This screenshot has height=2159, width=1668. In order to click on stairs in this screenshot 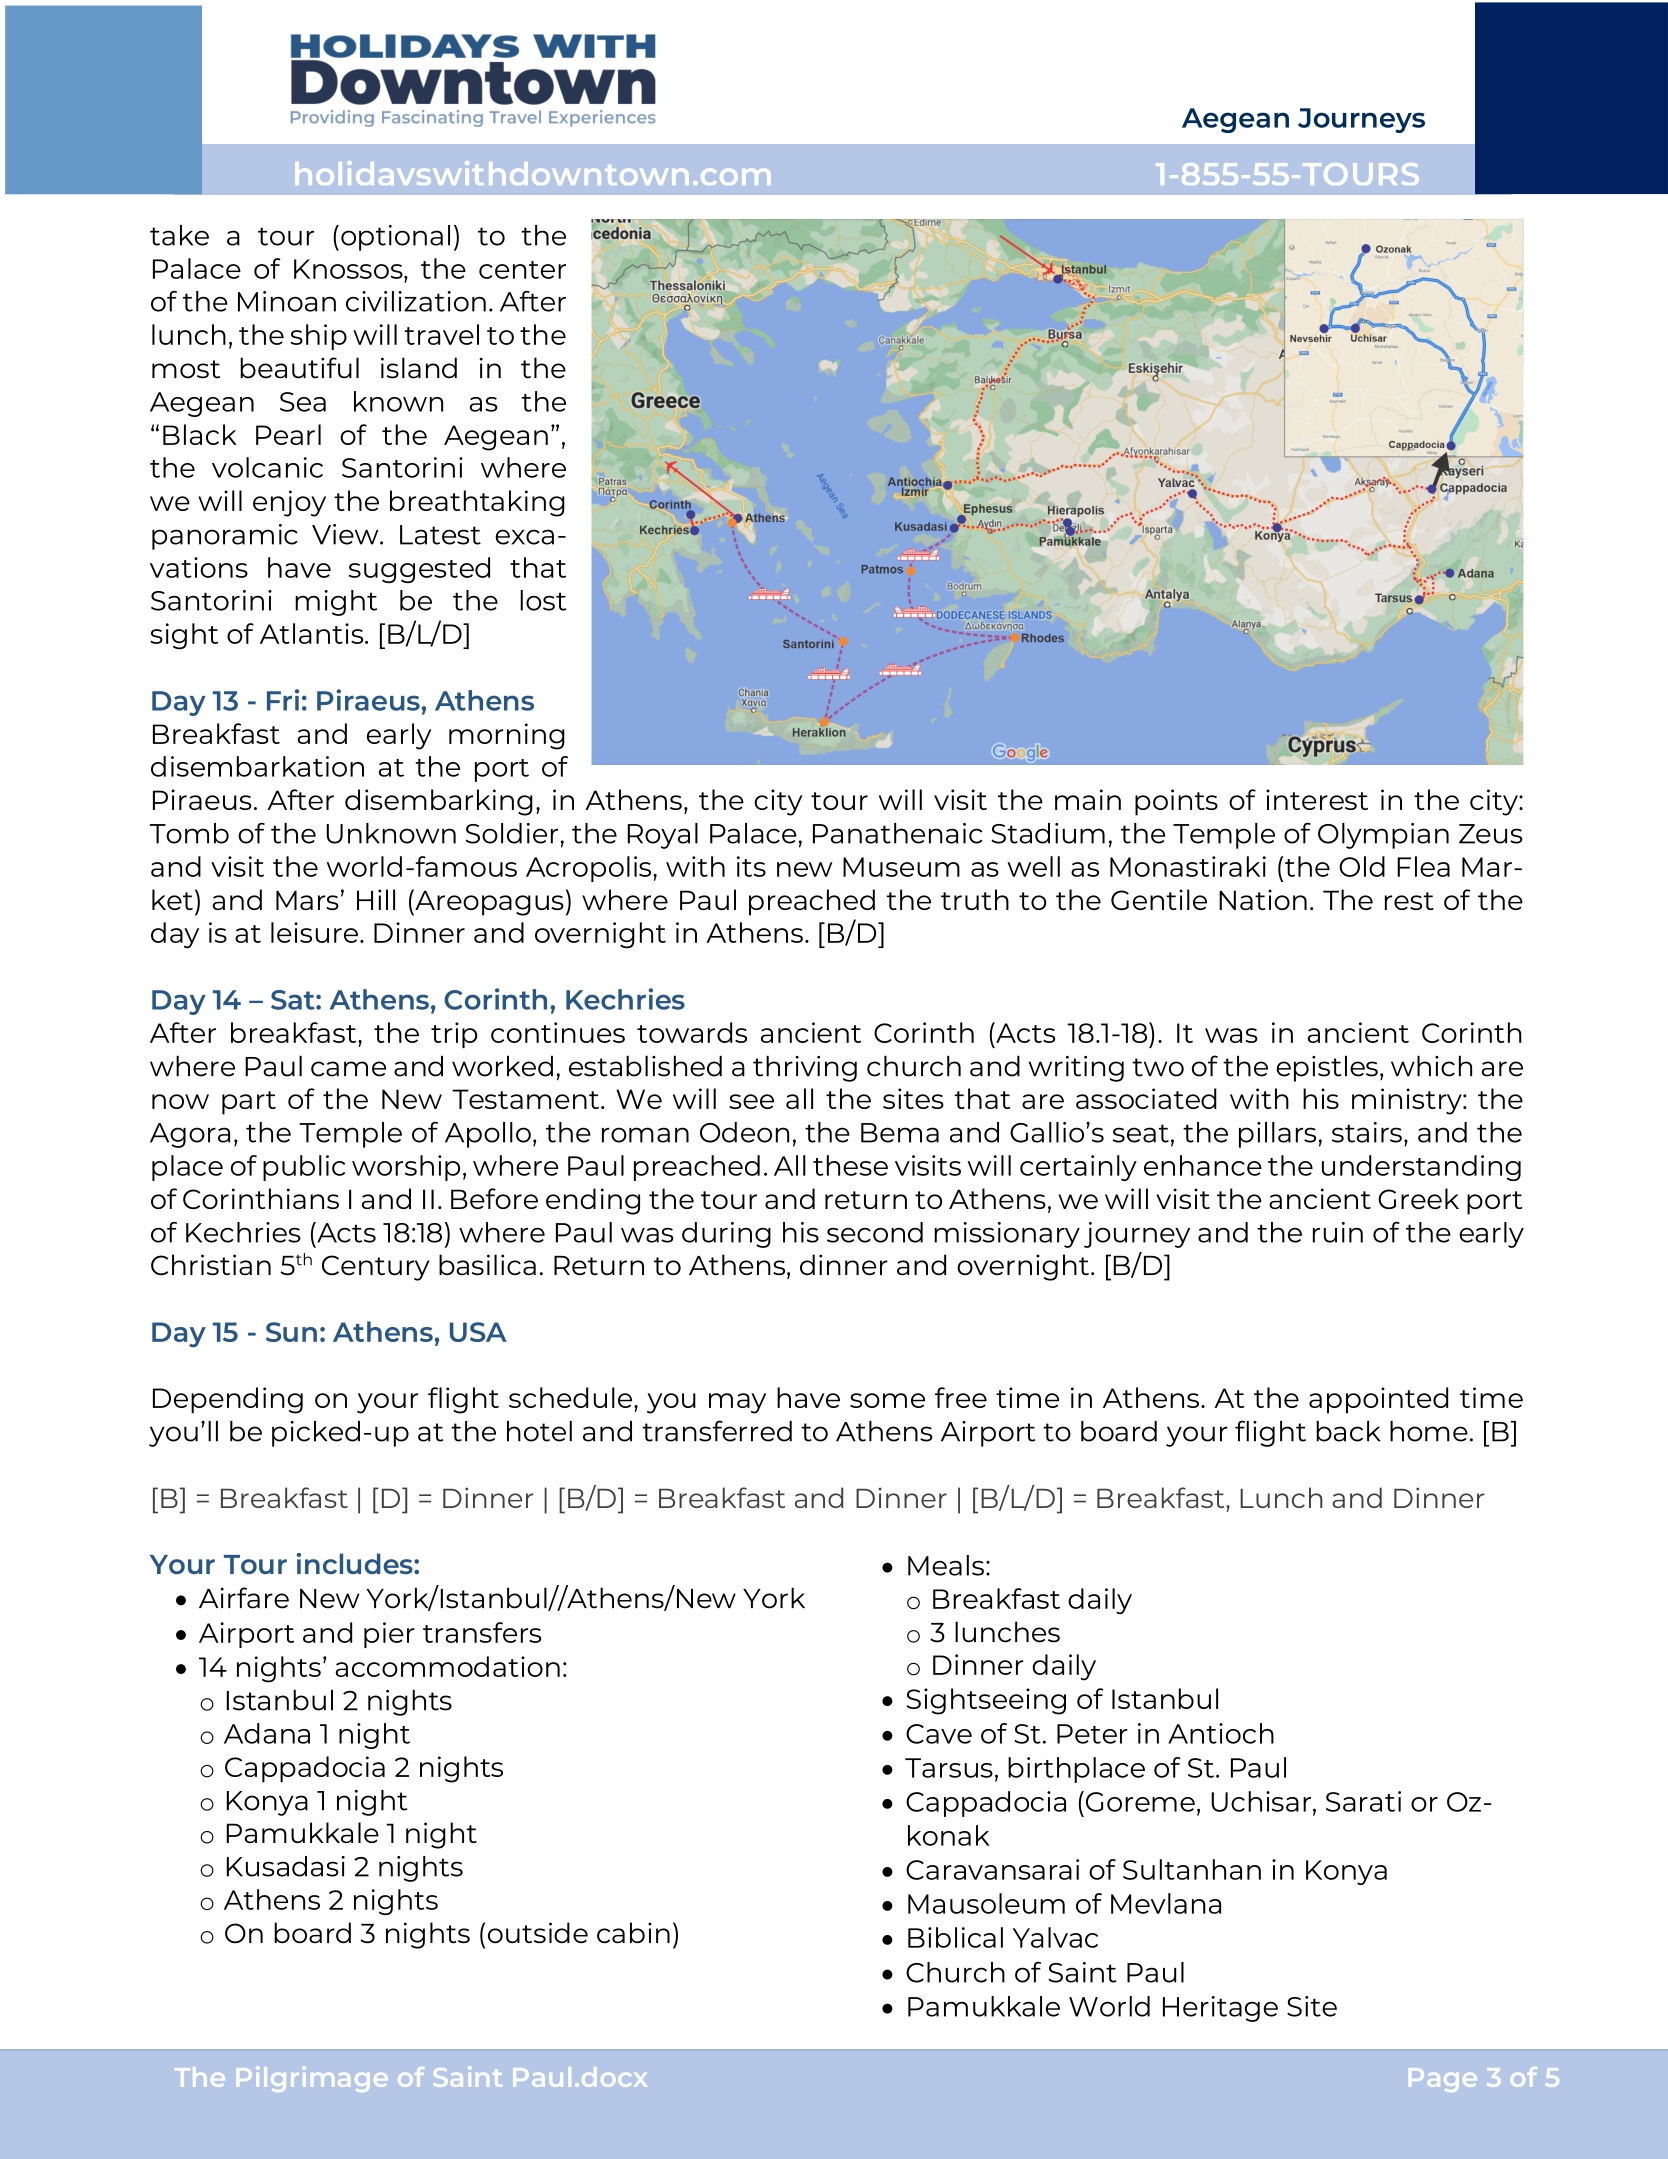, I will do `click(1367, 1132)`.
